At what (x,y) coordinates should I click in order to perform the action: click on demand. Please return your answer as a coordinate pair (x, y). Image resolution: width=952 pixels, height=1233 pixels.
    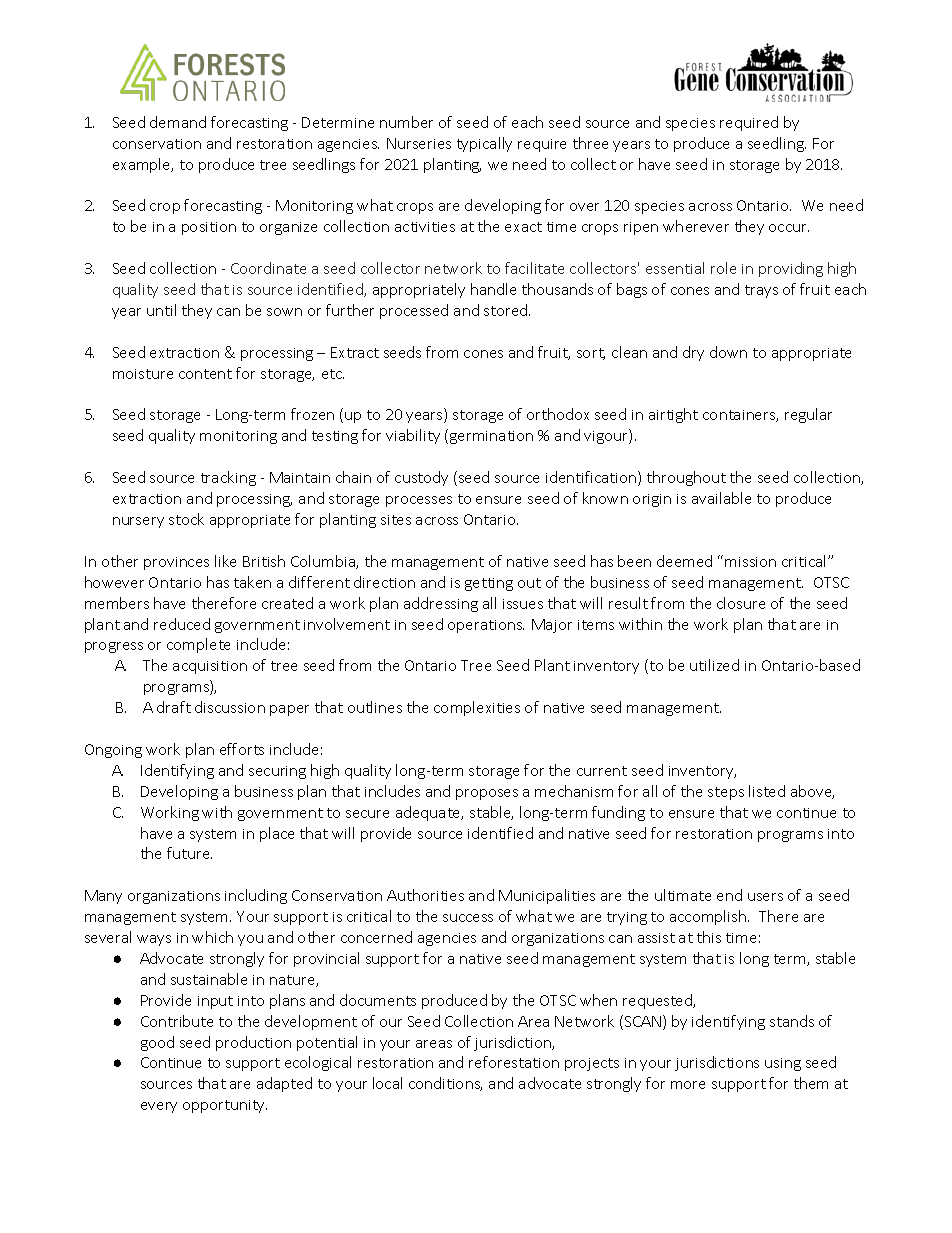
    Looking at the image, I should click on (178, 122).
